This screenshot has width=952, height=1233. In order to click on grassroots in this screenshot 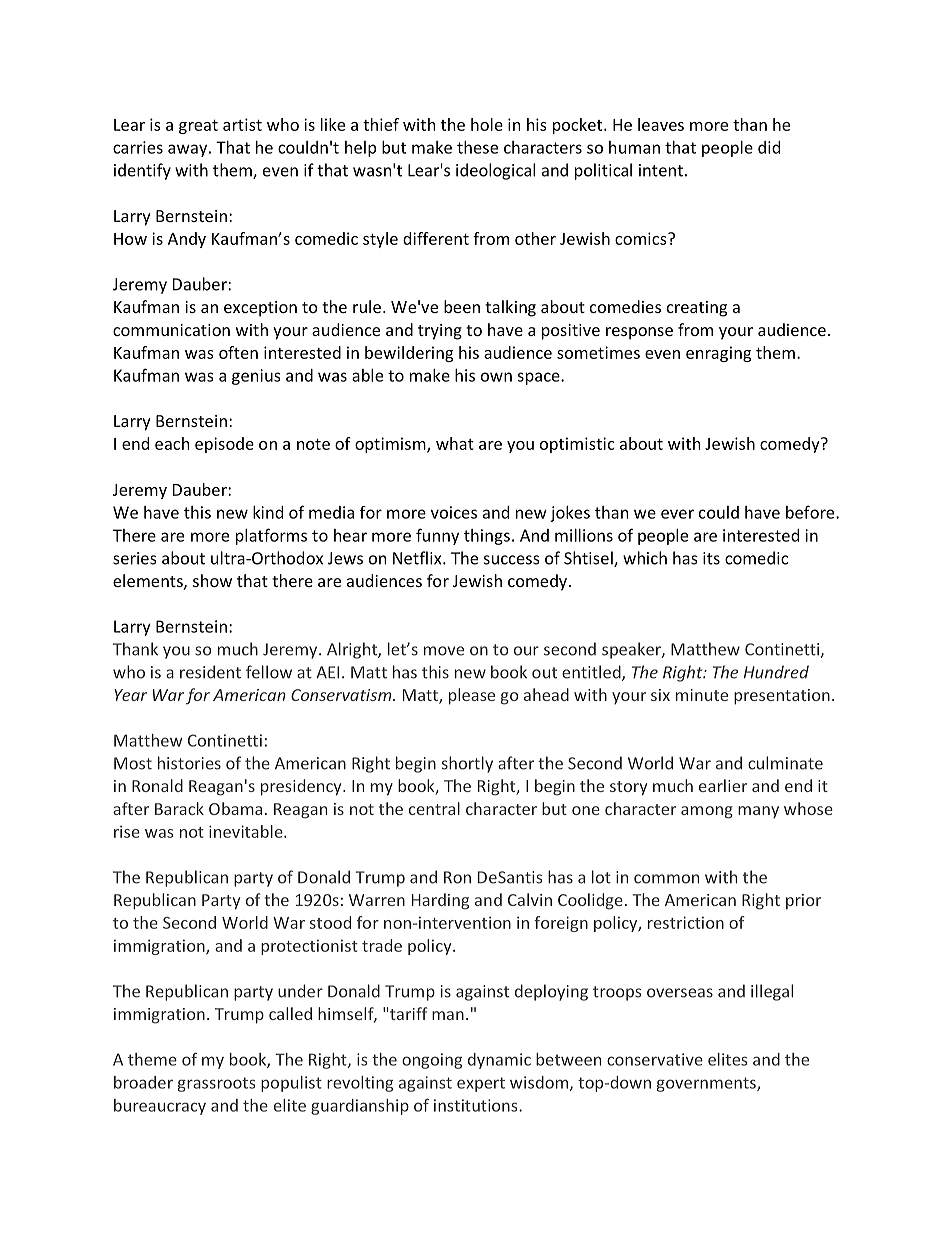, I will do `click(216, 1084)`.
